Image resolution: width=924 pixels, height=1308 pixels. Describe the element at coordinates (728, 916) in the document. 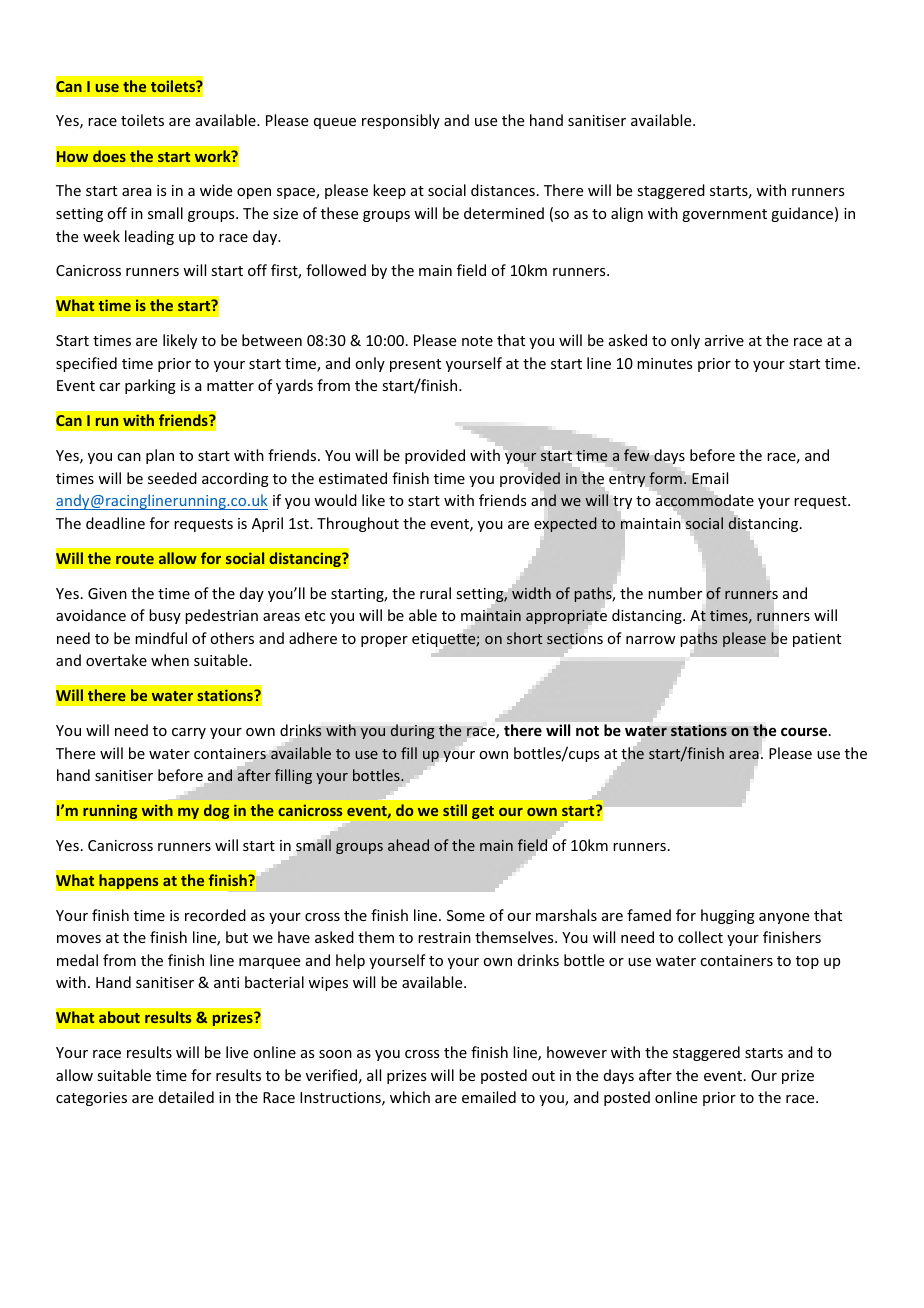

I see `hugging` at that location.
